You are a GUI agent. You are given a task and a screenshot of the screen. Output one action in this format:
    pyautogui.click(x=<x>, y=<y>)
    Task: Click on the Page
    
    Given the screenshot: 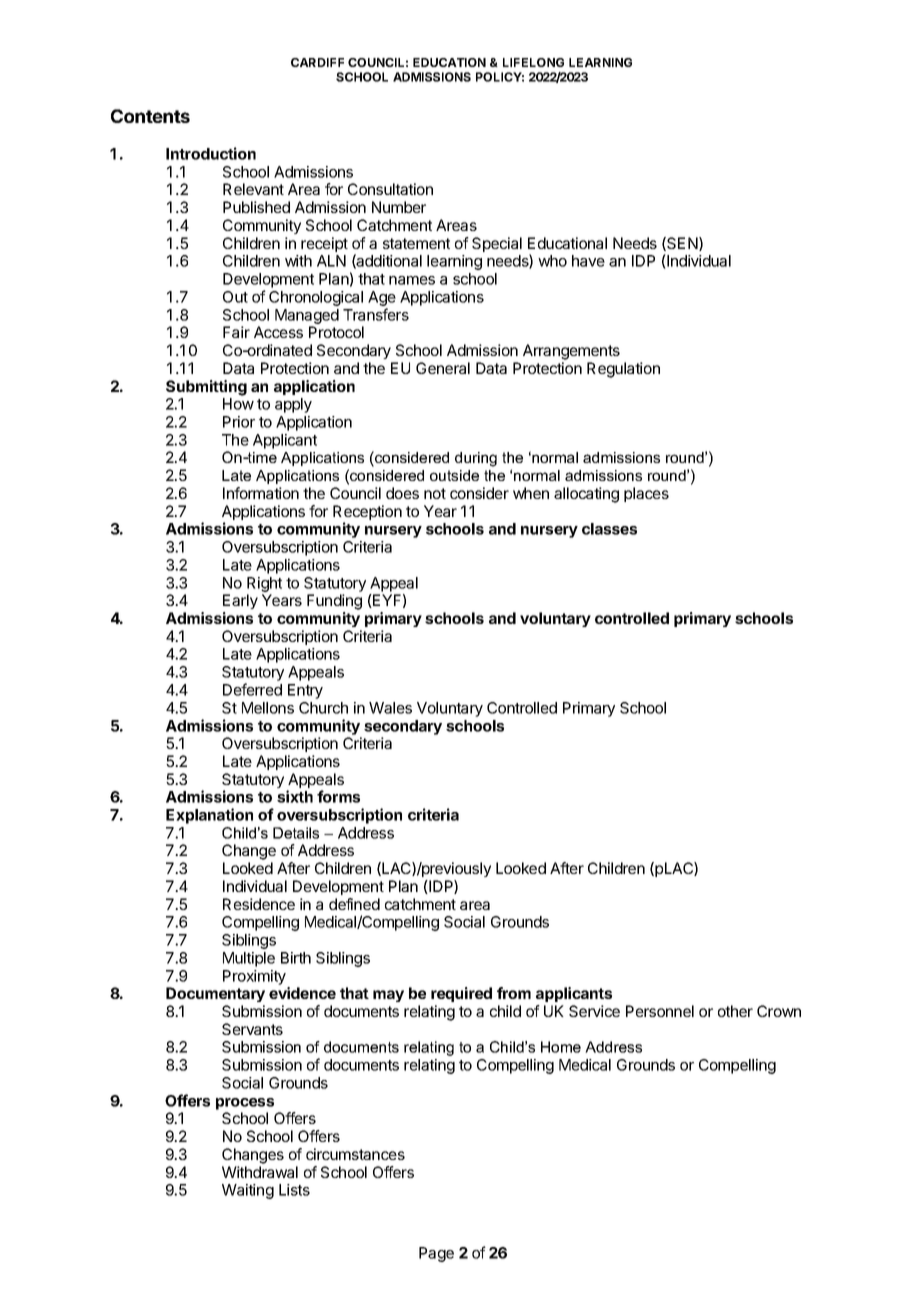 What is the action you would take?
    pyautogui.click(x=436, y=1254)
